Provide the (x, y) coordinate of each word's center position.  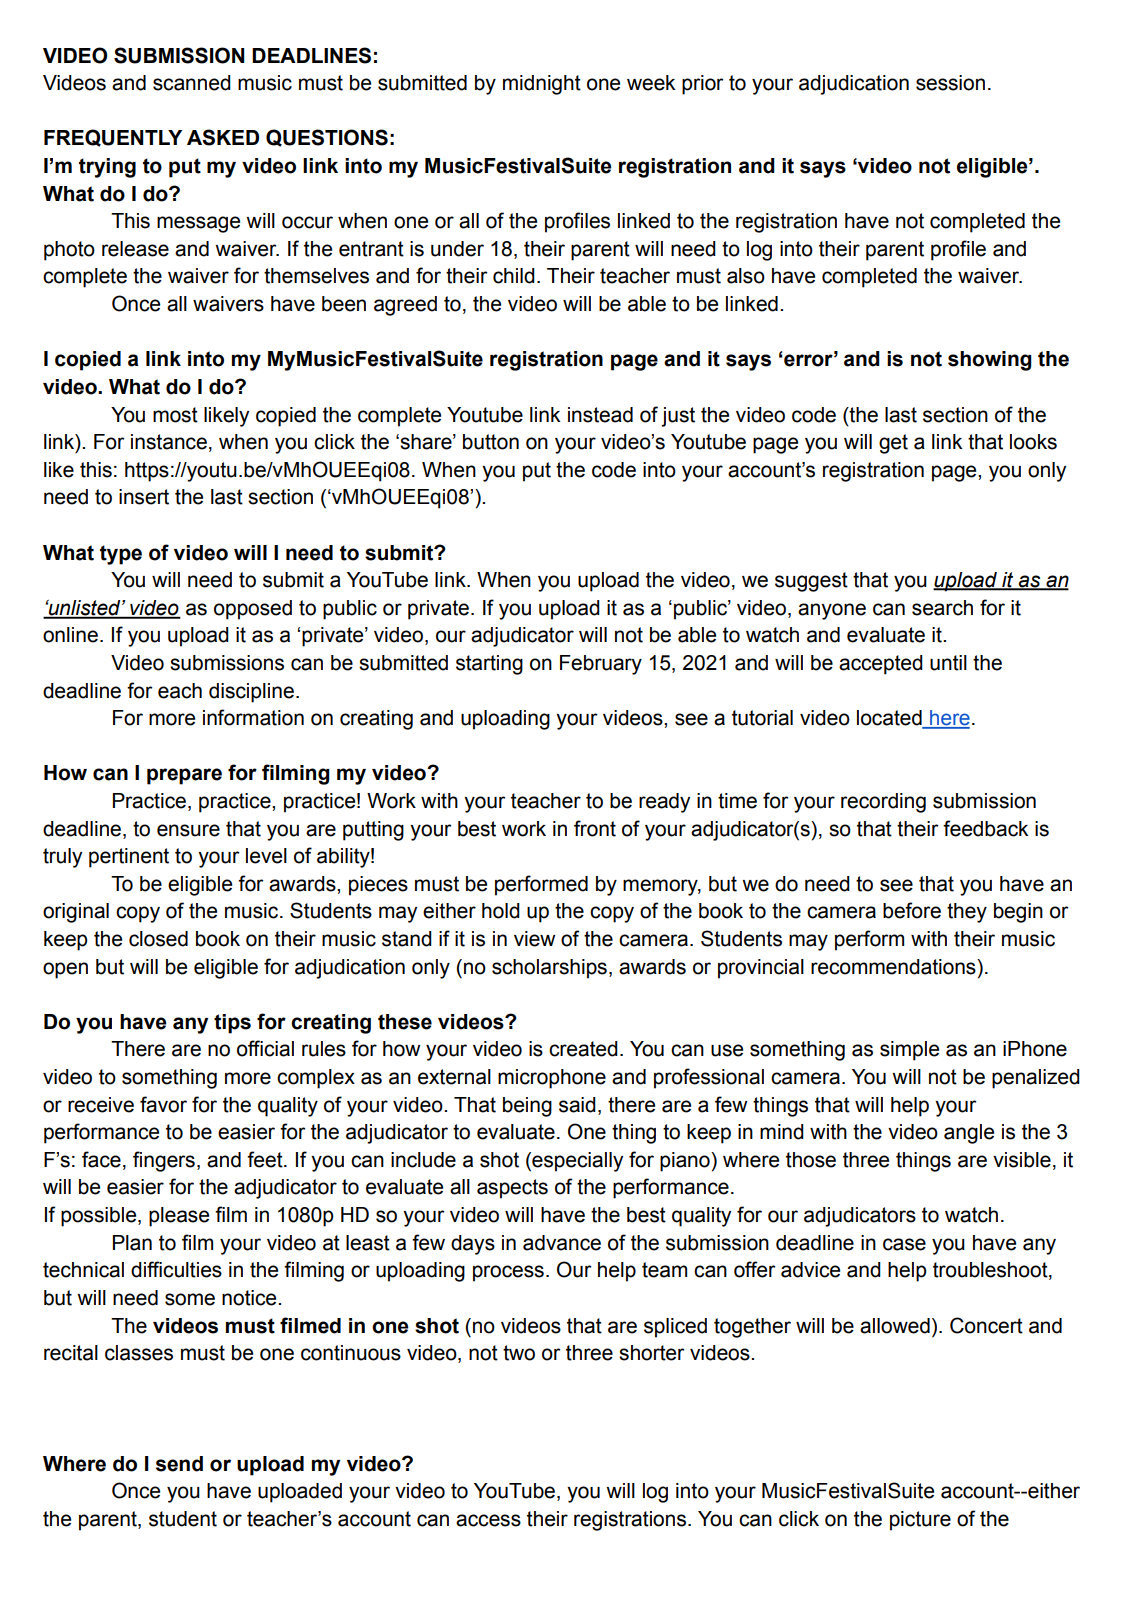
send (179, 1464)
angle (969, 1134)
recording (883, 803)
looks (1033, 442)
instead (600, 415)
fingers (164, 1161)
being (527, 1107)
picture (920, 1521)
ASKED (223, 137)
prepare (184, 776)
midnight (542, 85)
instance (169, 442)
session (950, 83)
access (488, 1520)
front (595, 828)
